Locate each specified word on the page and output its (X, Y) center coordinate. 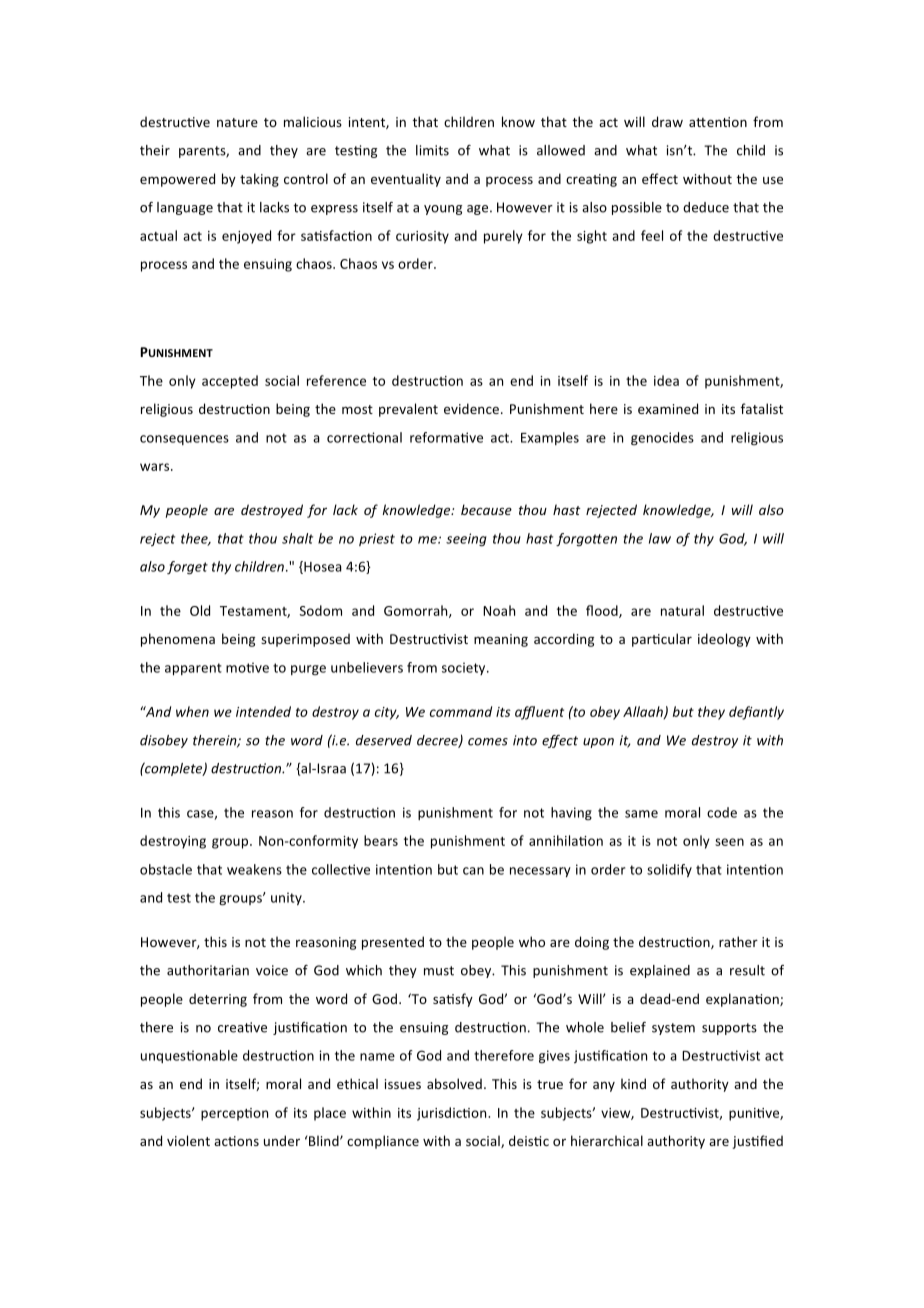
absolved (454, 1083)
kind (633, 1083)
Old (200, 610)
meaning (501, 640)
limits (432, 150)
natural (682, 610)
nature (237, 122)
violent (188, 1140)
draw (667, 121)
